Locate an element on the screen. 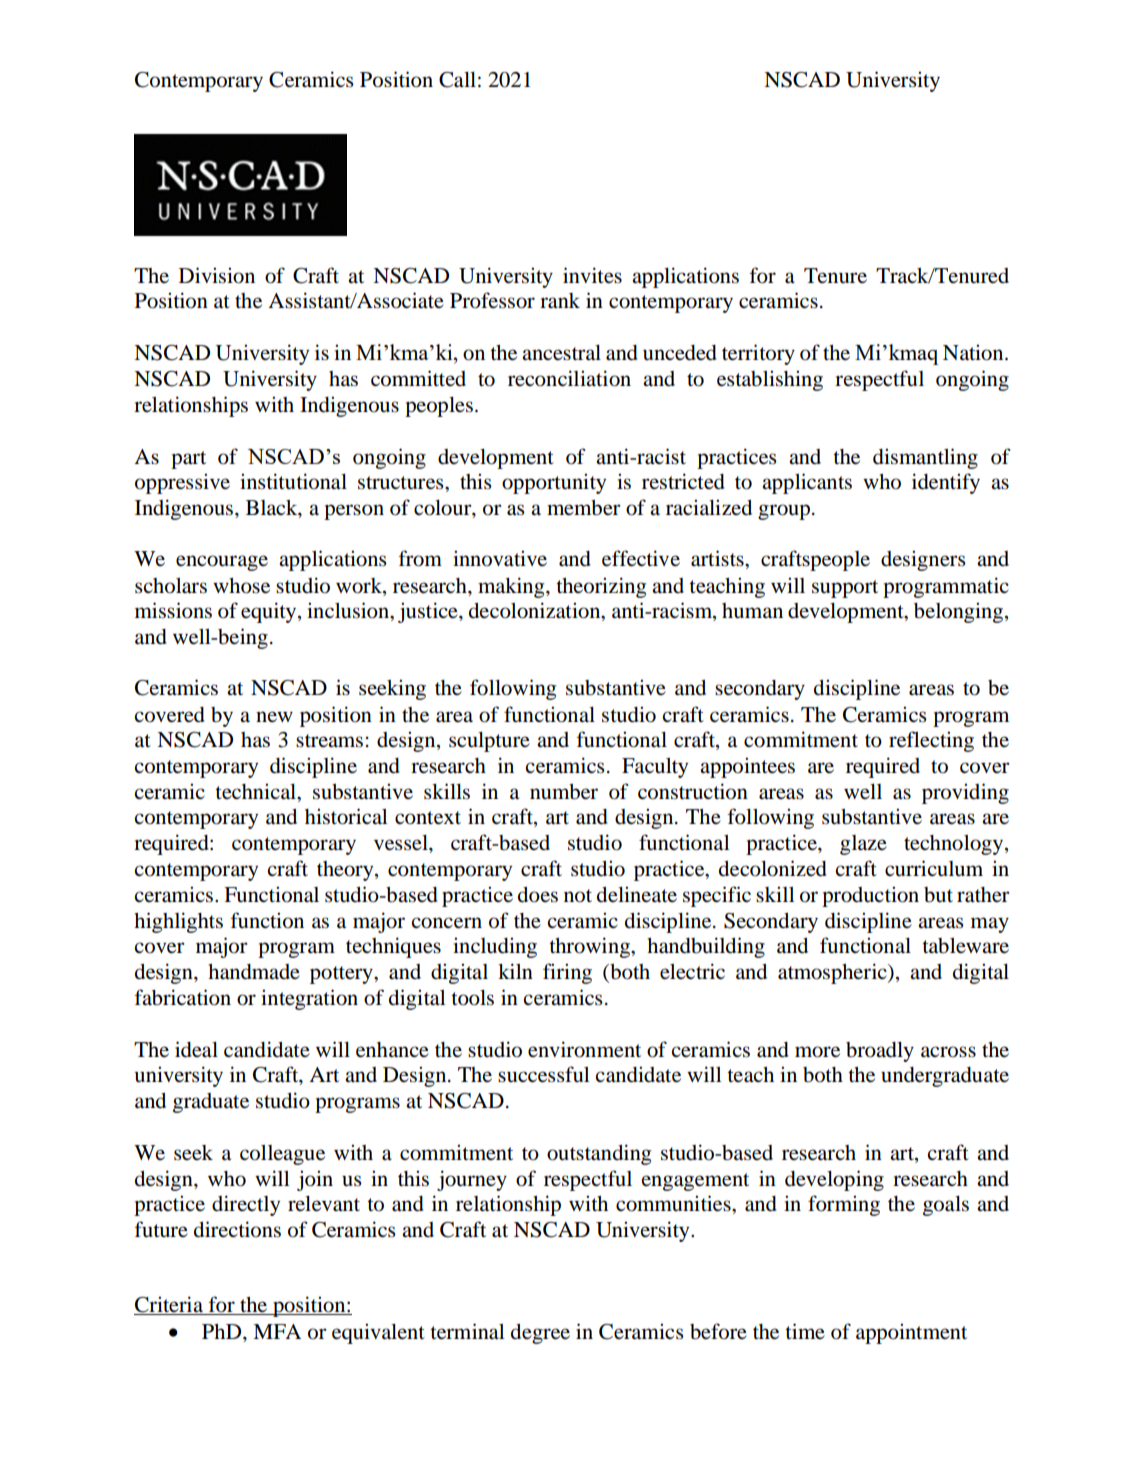 The height and width of the screenshot is (1480, 1144). rank is located at coordinates (560, 301).
